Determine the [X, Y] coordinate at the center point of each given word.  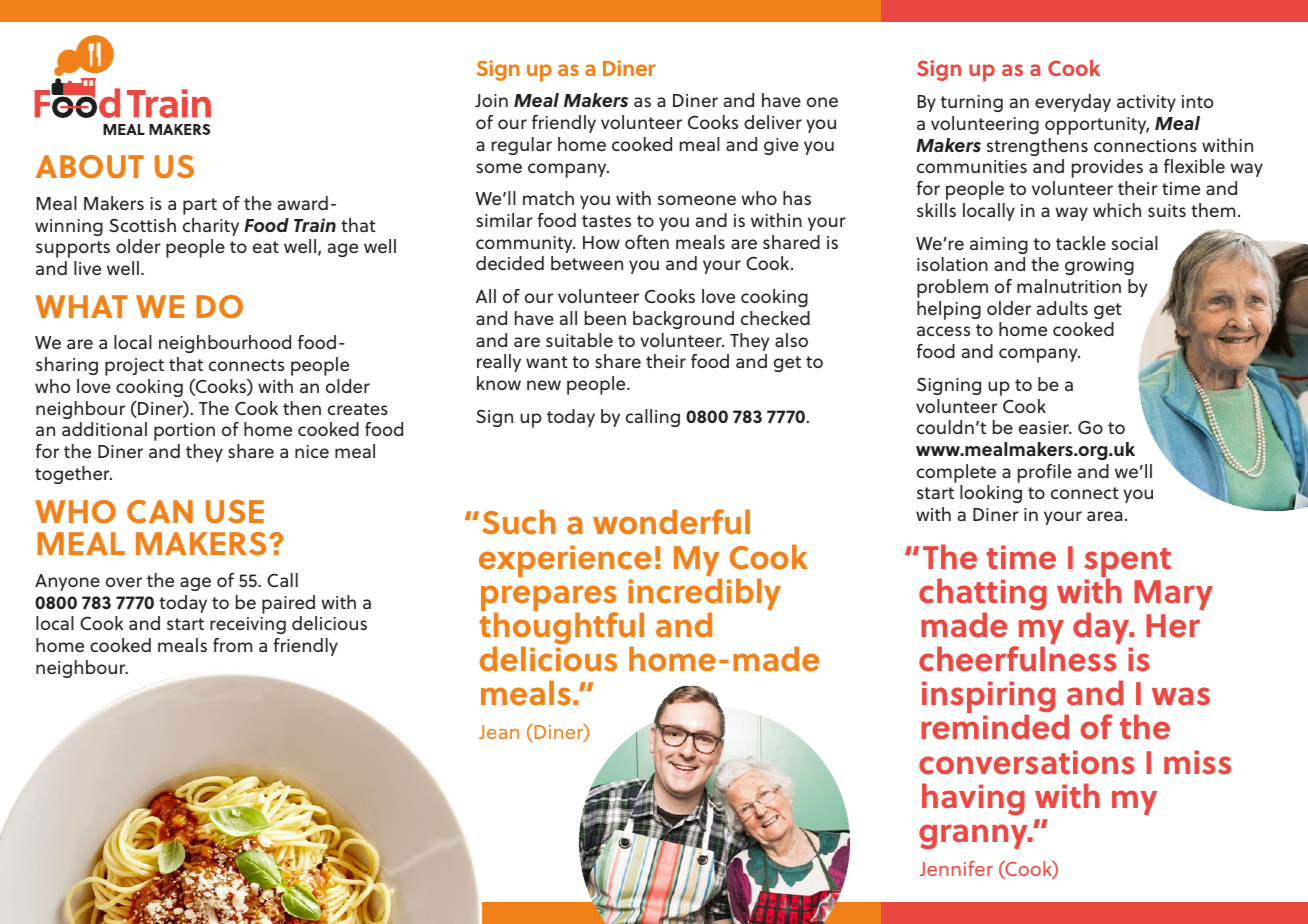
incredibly [704, 594]
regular [522, 146]
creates [358, 409]
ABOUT [89, 166]
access [943, 331]
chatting [983, 595]
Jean [499, 732]
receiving [248, 625]
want [547, 362]
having [973, 799]
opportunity [1097, 126]
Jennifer [956, 868]
